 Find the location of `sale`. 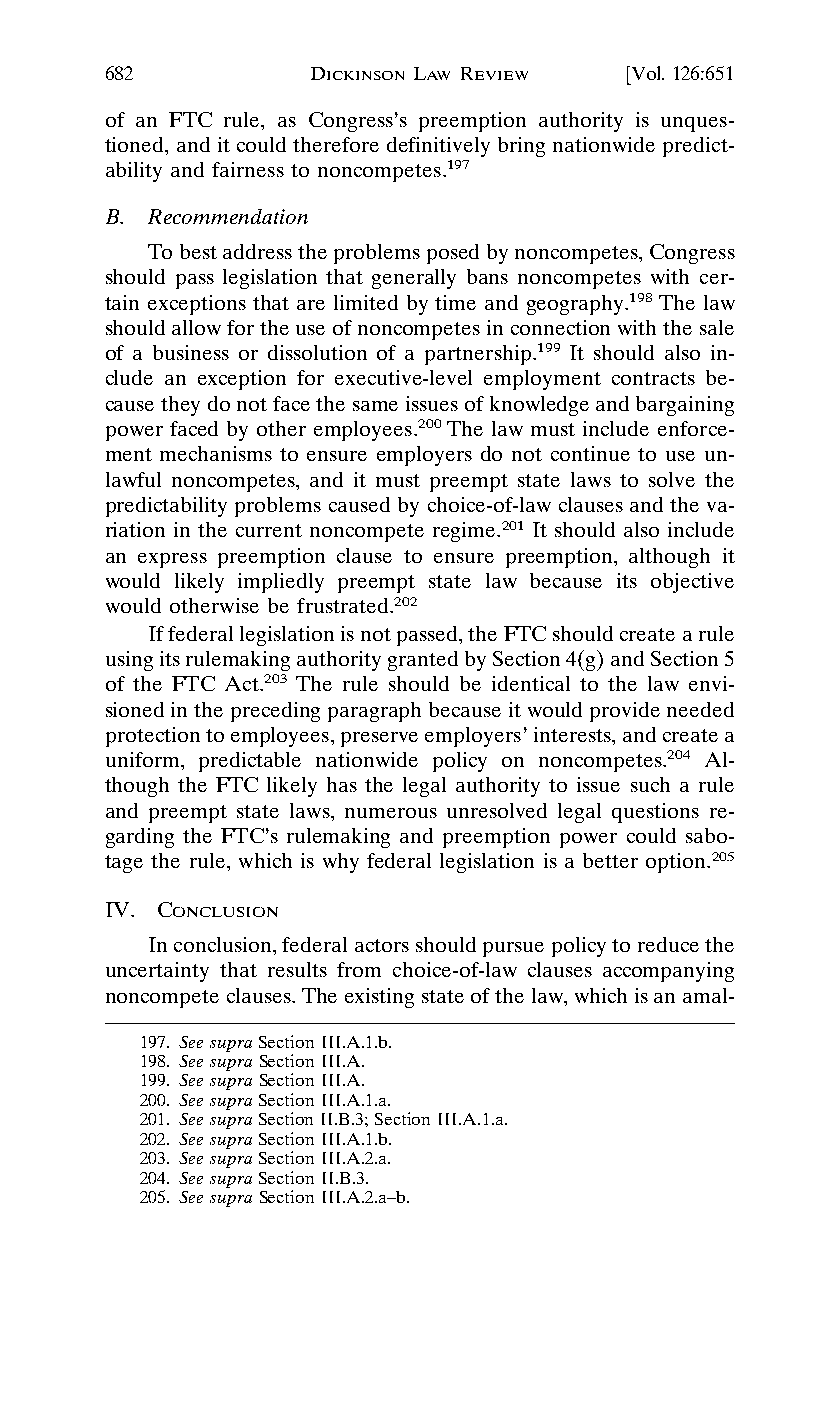

sale is located at coordinates (717, 327).
